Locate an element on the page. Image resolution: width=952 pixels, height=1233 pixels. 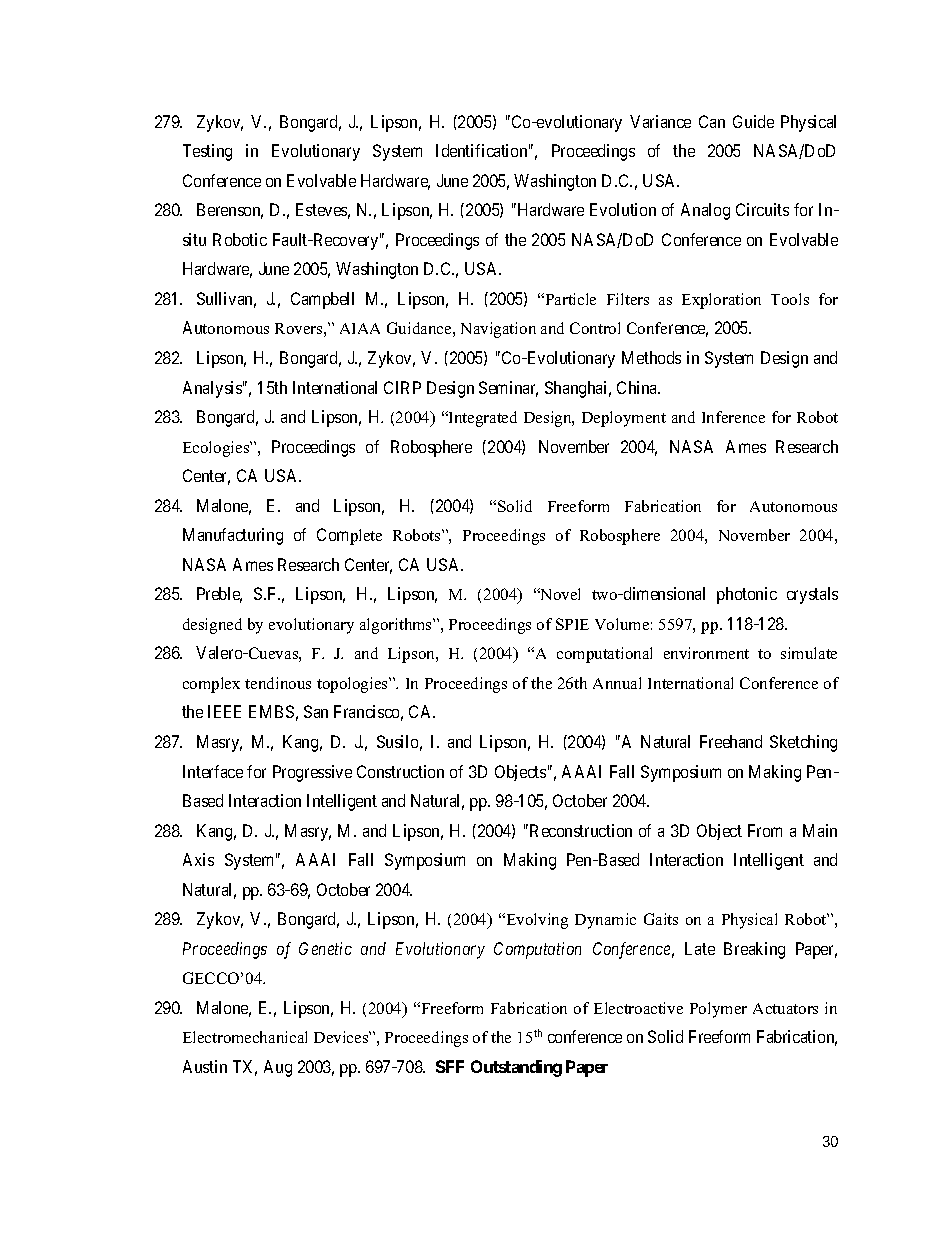
Testing is located at coordinates (207, 152).
